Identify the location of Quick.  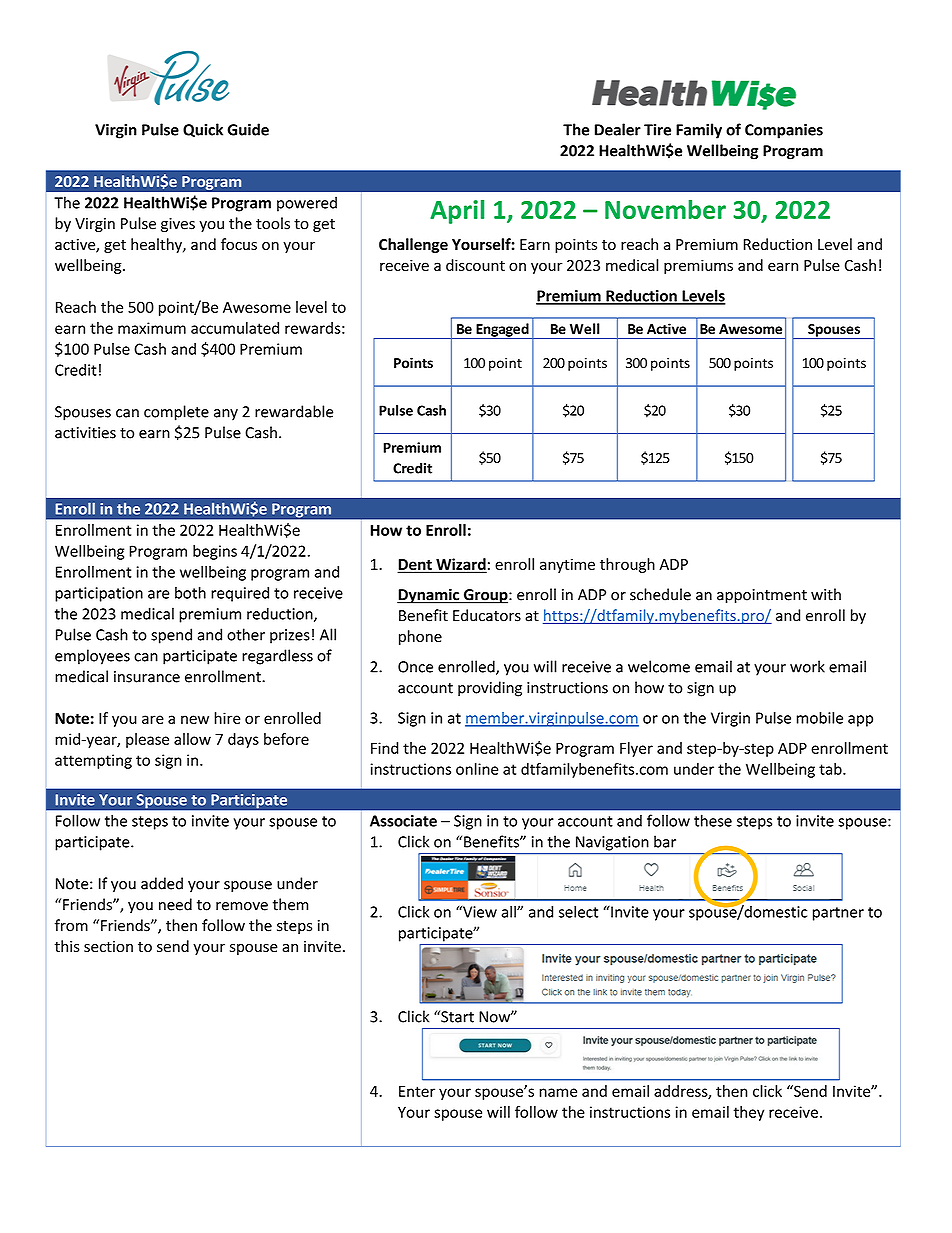
(203, 130).
